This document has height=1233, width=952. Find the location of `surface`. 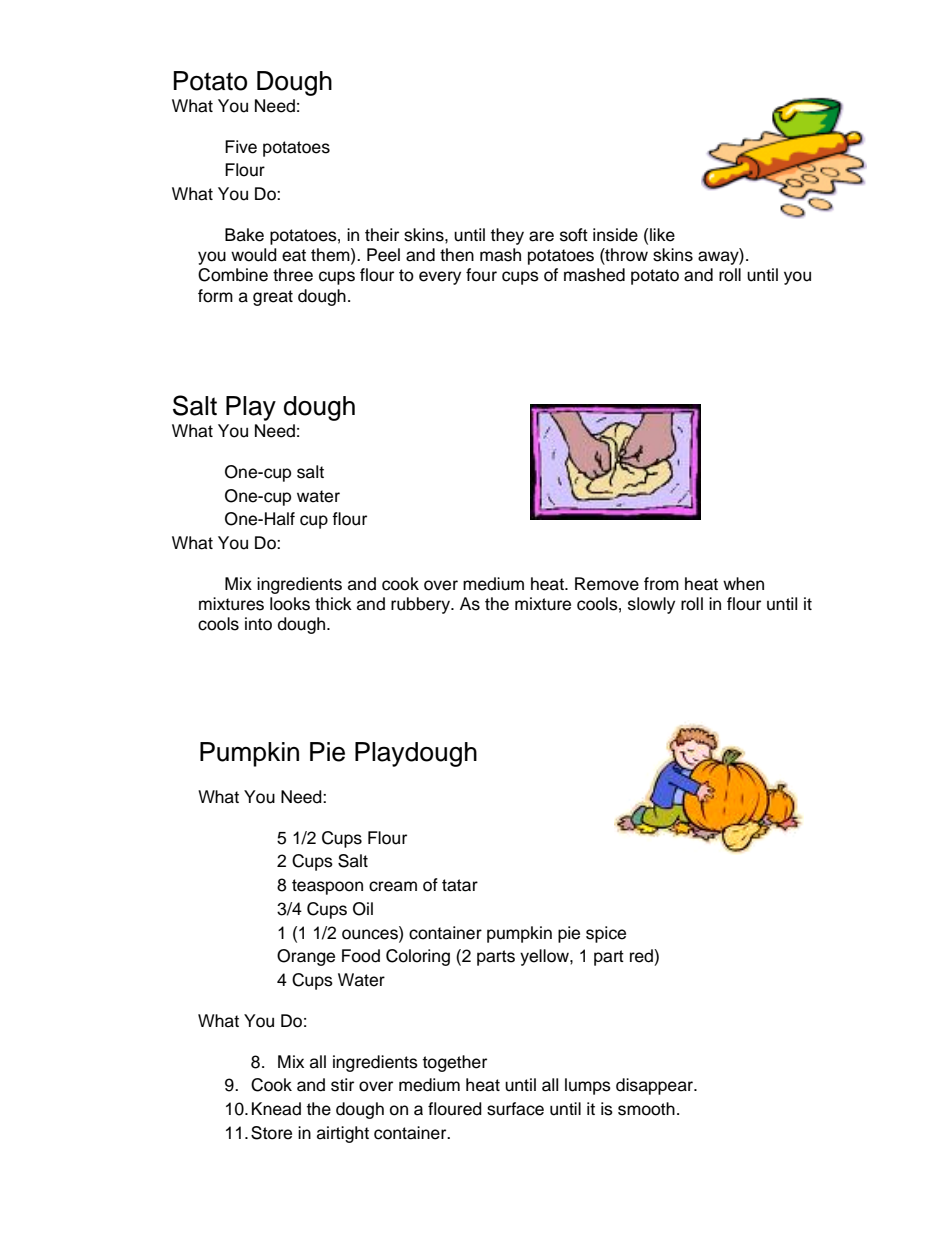

surface is located at coordinates (515, 1109).
